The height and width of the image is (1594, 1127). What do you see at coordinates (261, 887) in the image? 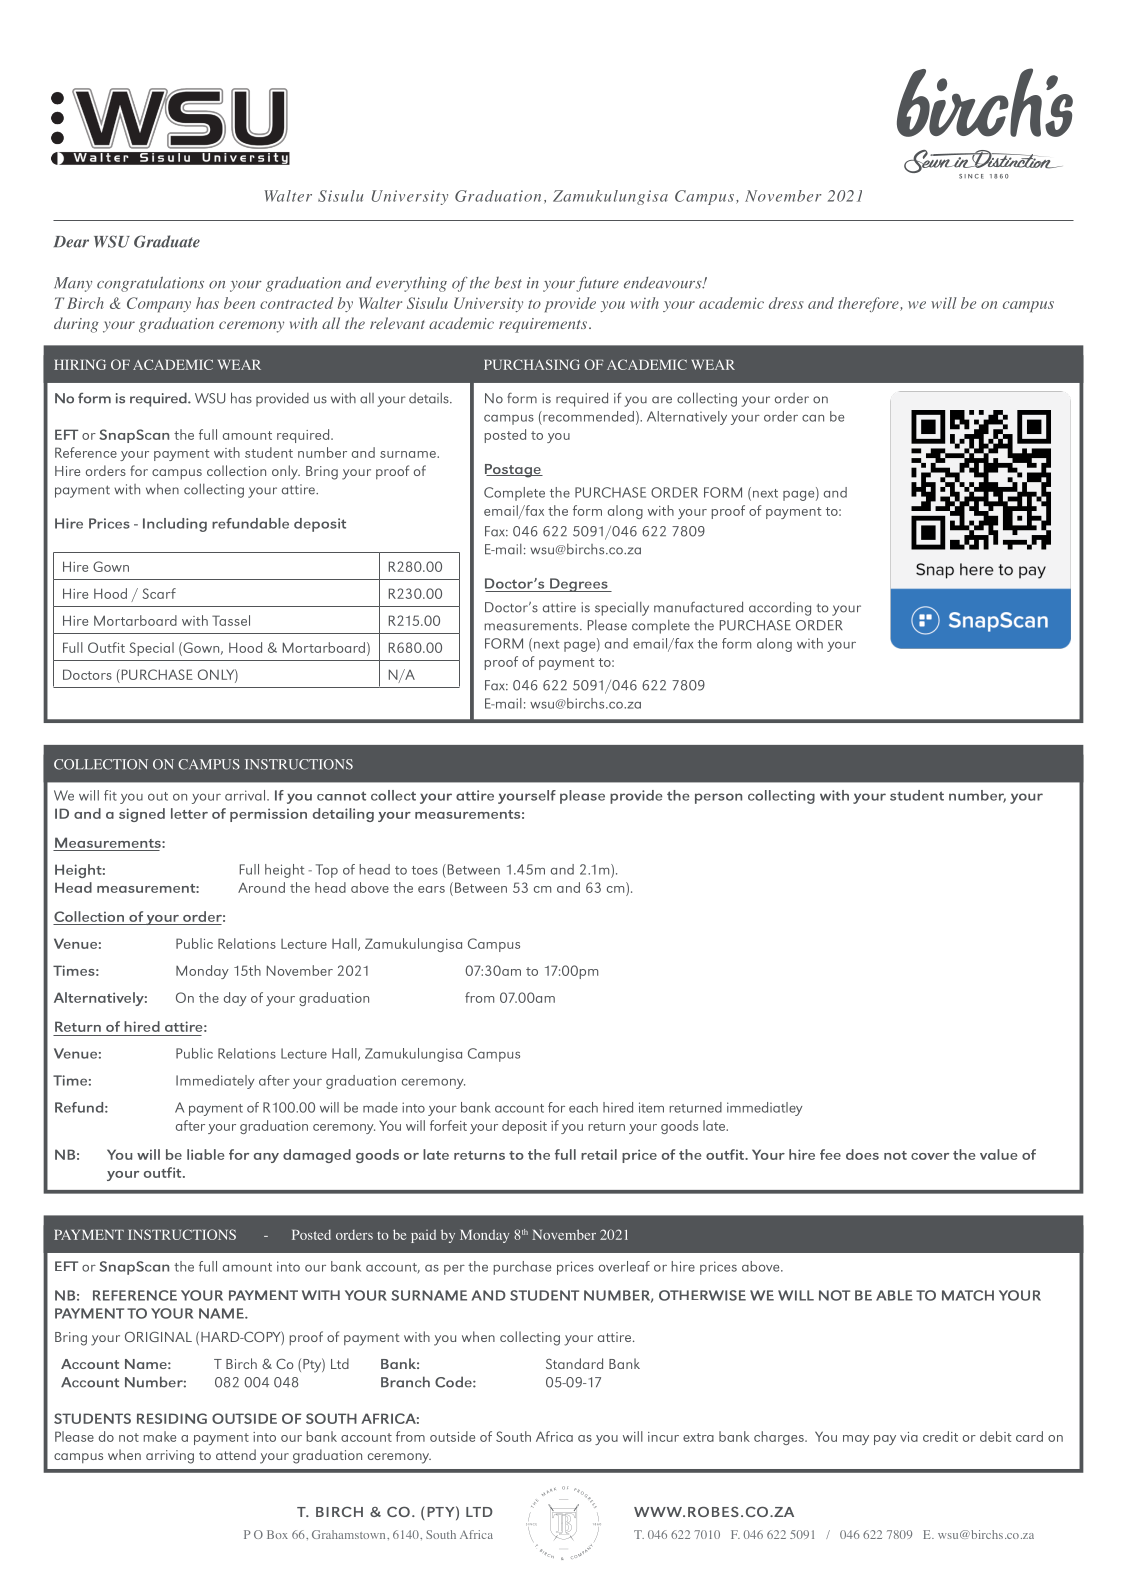
I see `Around` at bounding box center [261, 887].
